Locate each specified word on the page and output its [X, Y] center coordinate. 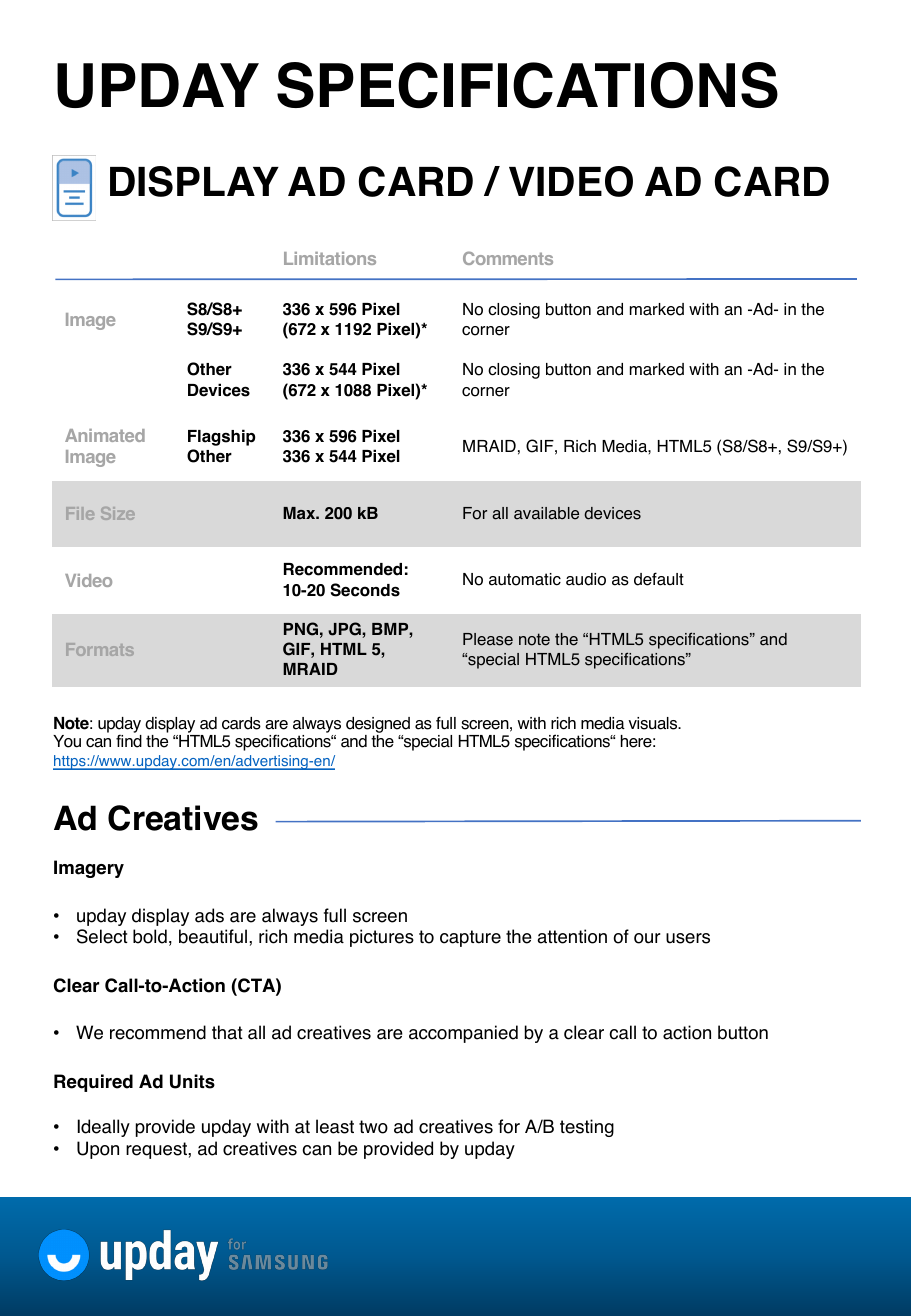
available [546, 513]
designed [378, 726]
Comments [508, 258]
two [373, 1127]
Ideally [104, 1128]
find [129, 741]
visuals [654, 723]
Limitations [330, 258]
